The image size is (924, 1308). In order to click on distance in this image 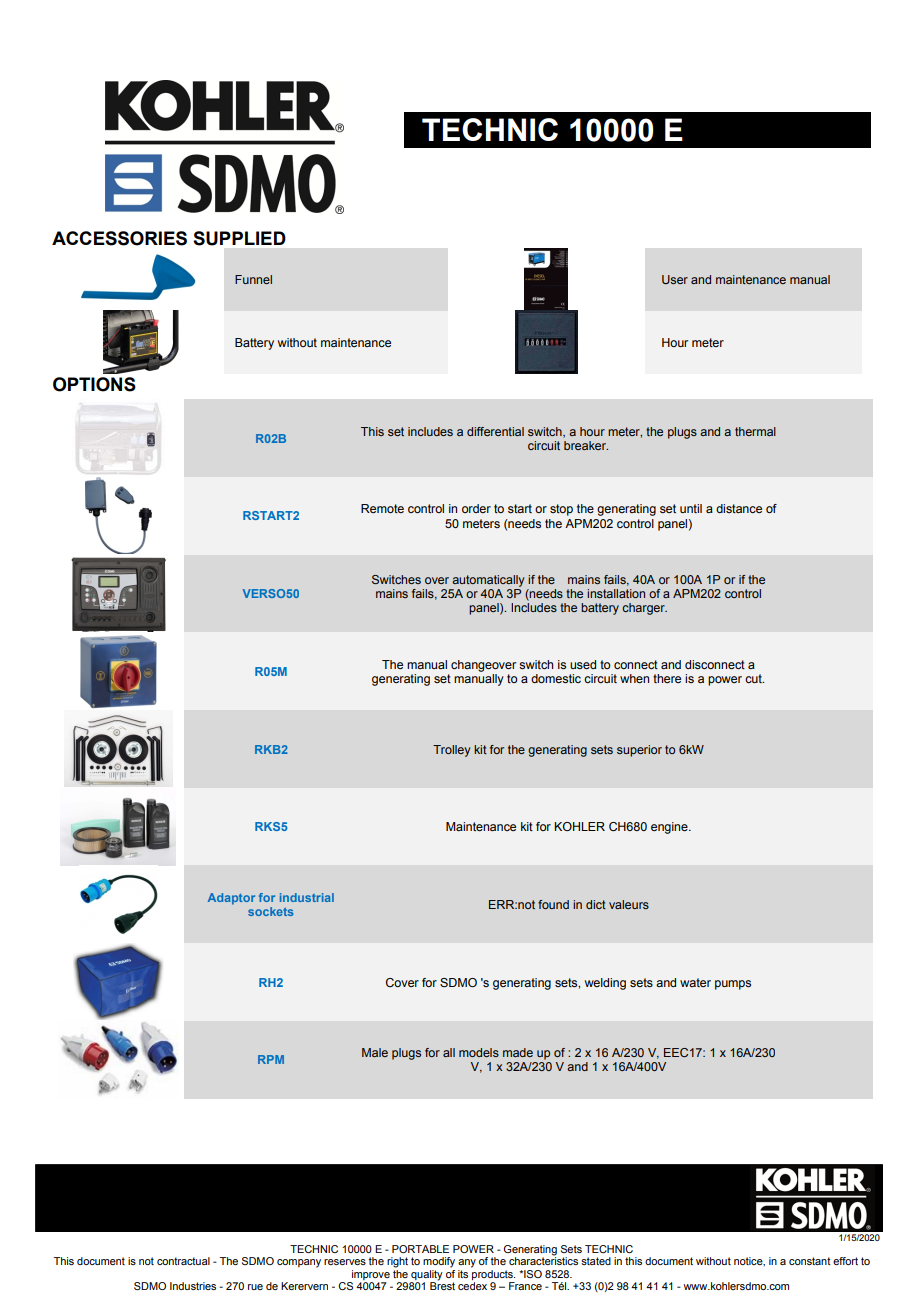, I will do `click(739, 508)`.
